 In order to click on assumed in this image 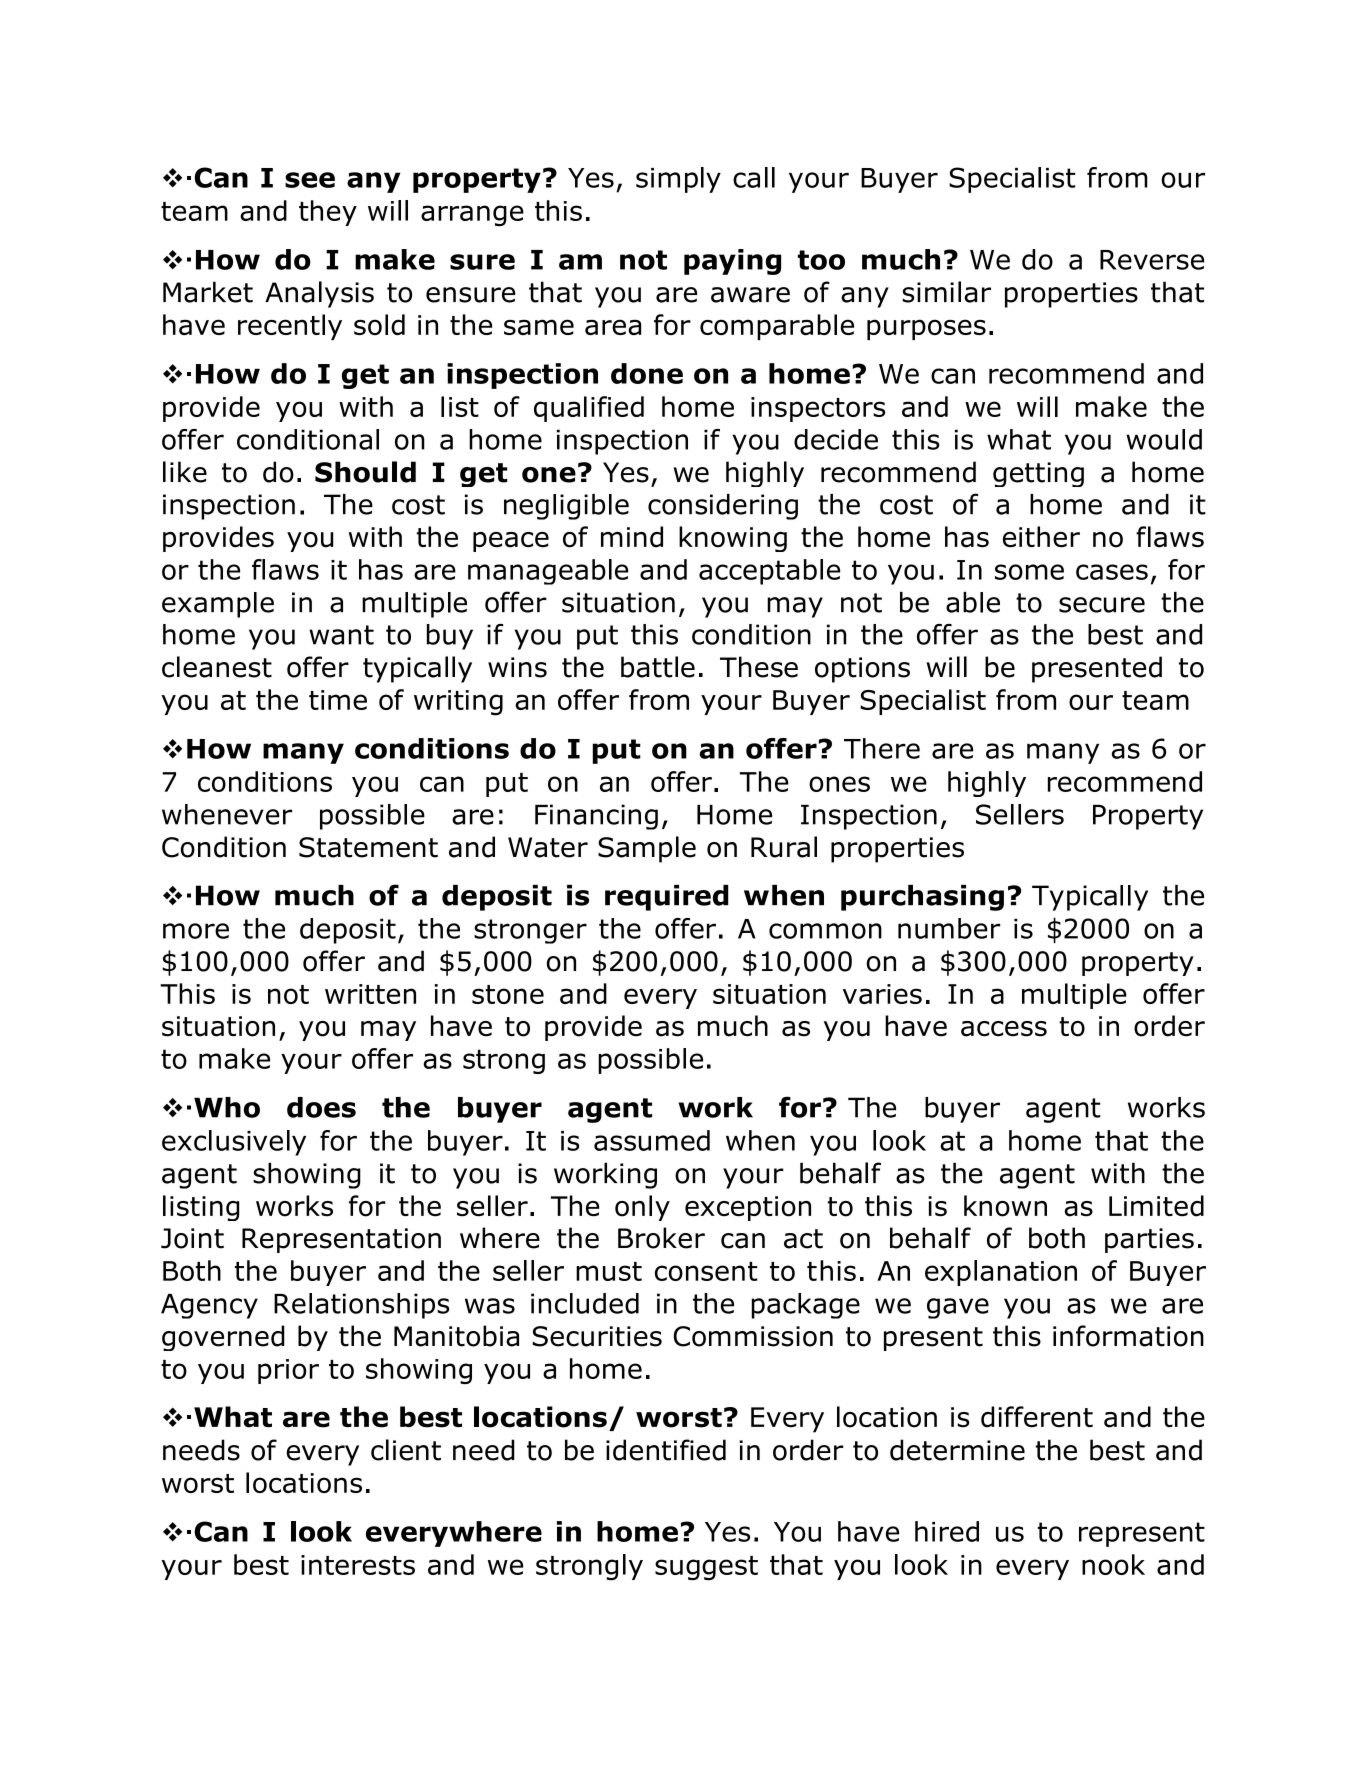, I will do `click(652, 1140)`.
